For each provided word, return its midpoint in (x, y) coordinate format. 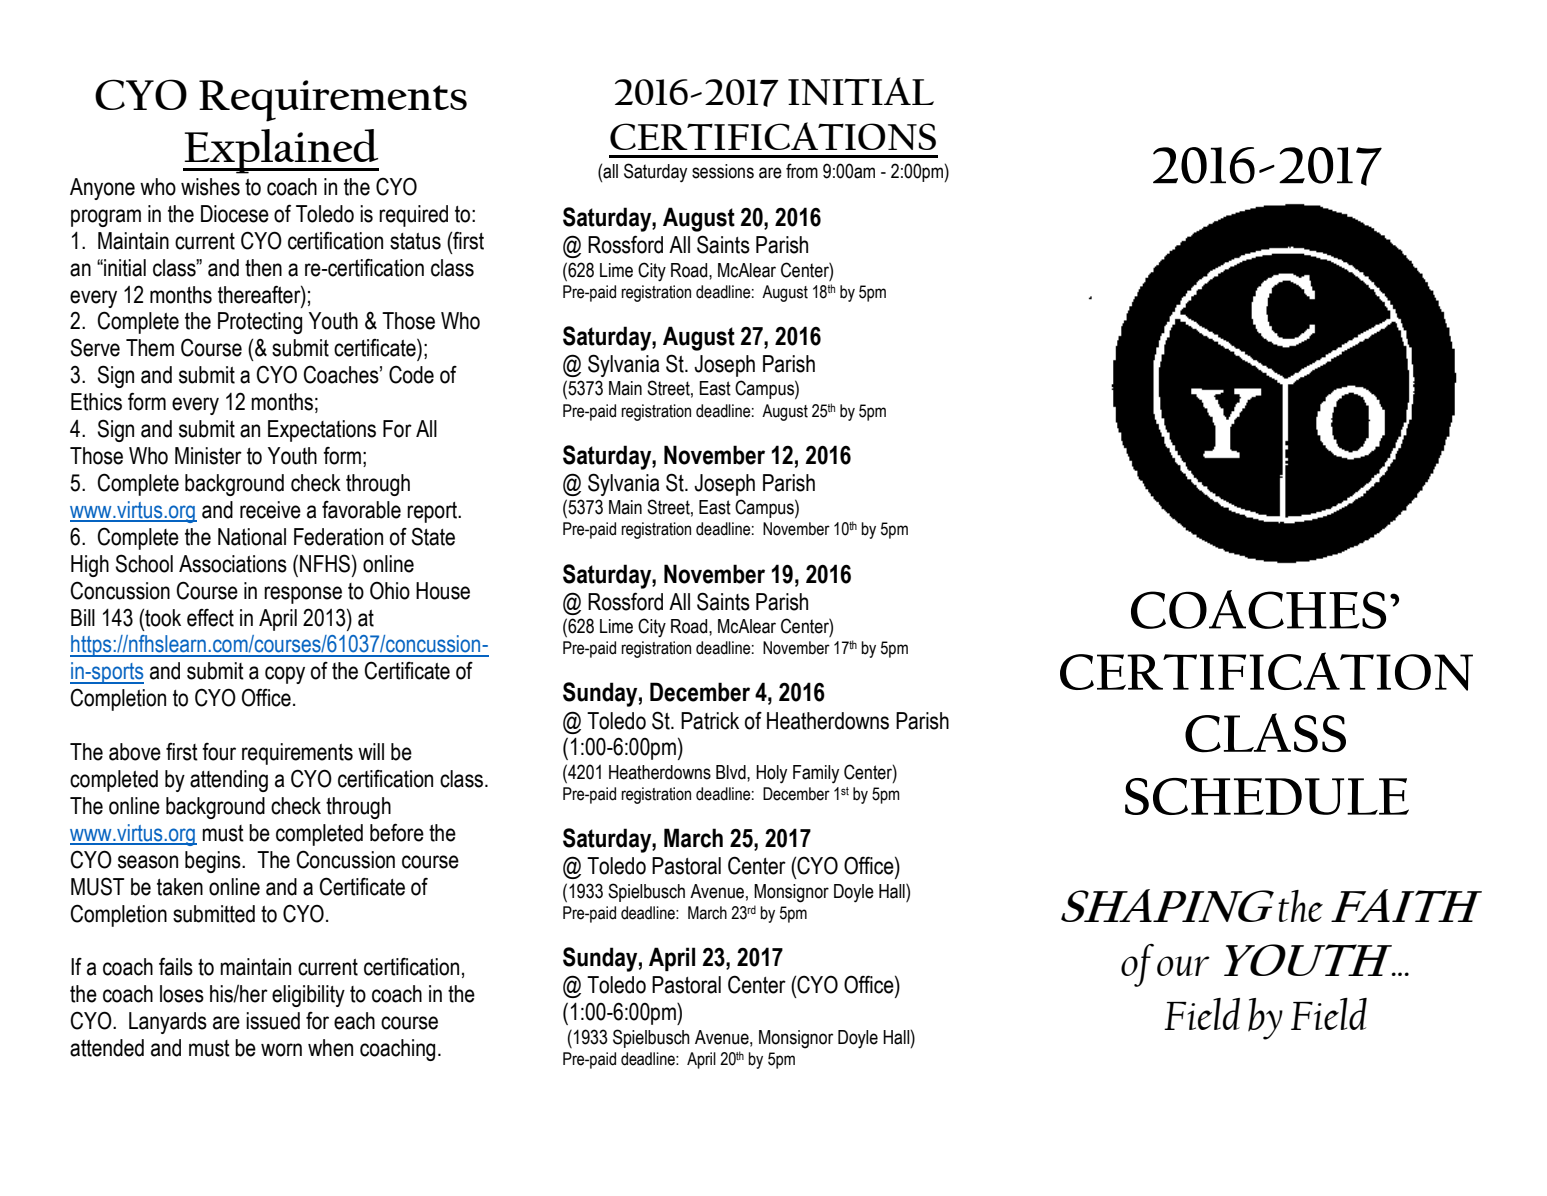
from (802, 171)
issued (273, 1021)
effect (210, 618)
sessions (723, 171)
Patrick (710, 721)
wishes (210, 187)
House (443, 591)
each (354, 1021)
